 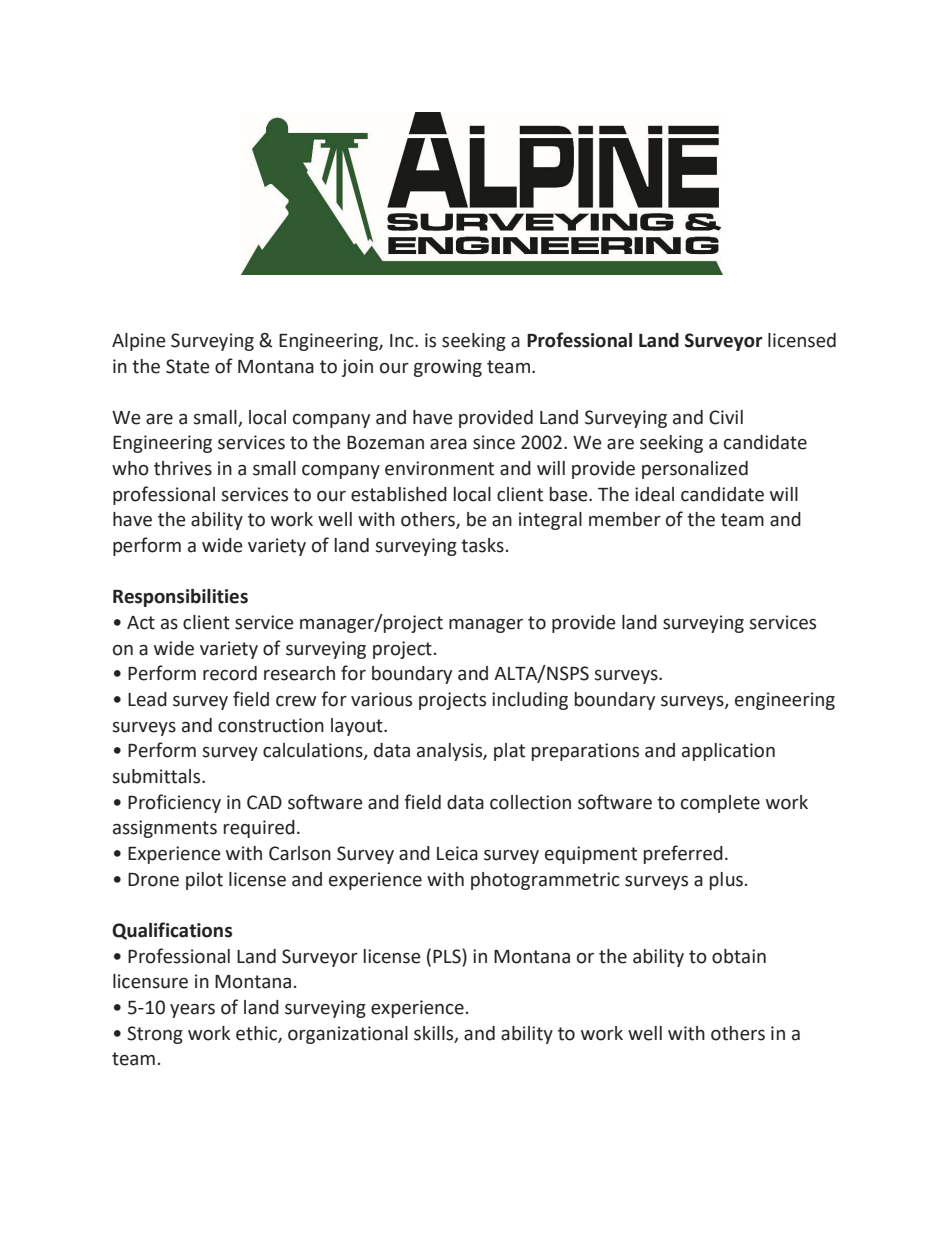 I want to click on growing, so click(x=448, y=368).
